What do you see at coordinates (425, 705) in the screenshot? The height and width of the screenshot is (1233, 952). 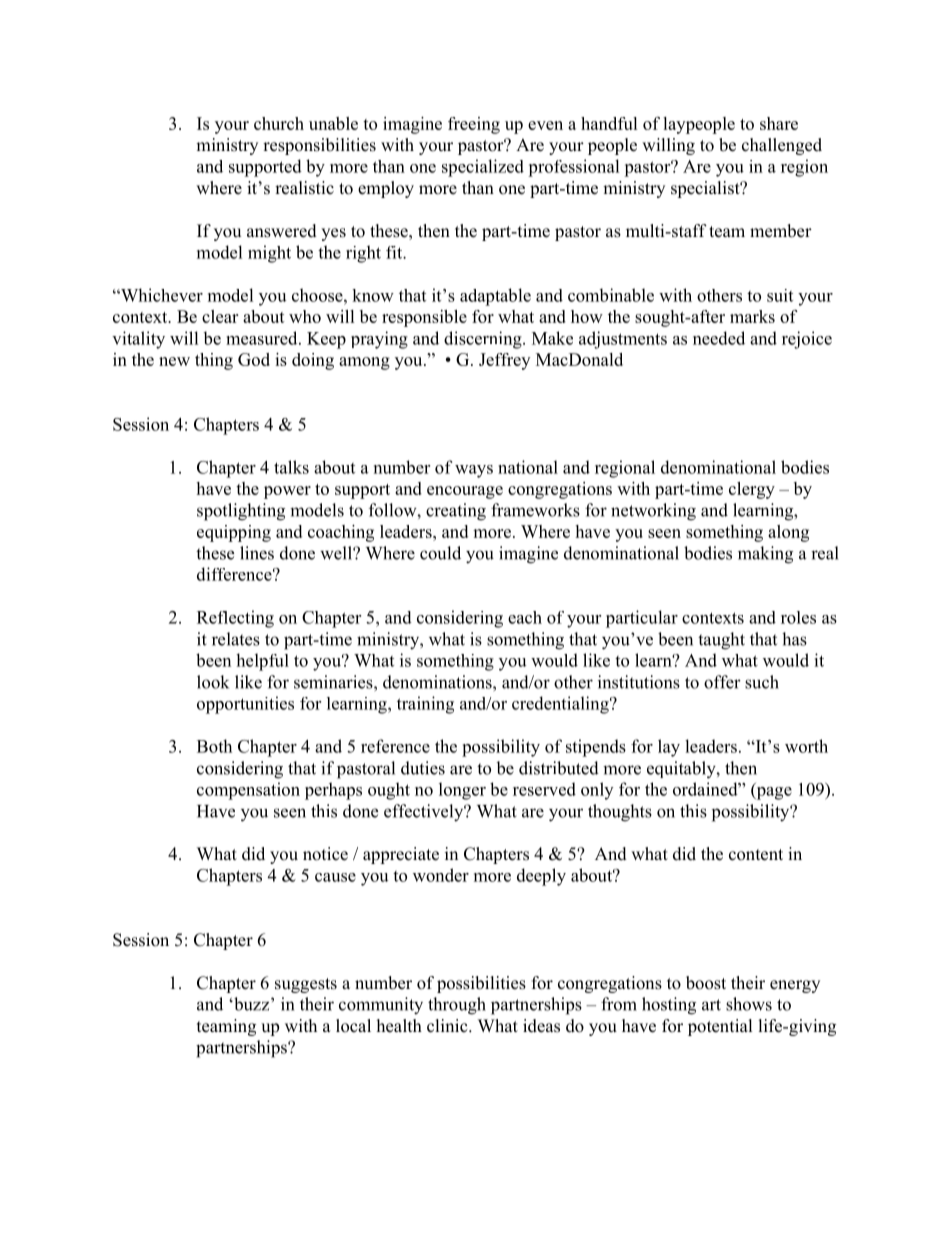 I see `training` at bounding box center [425, 705].
